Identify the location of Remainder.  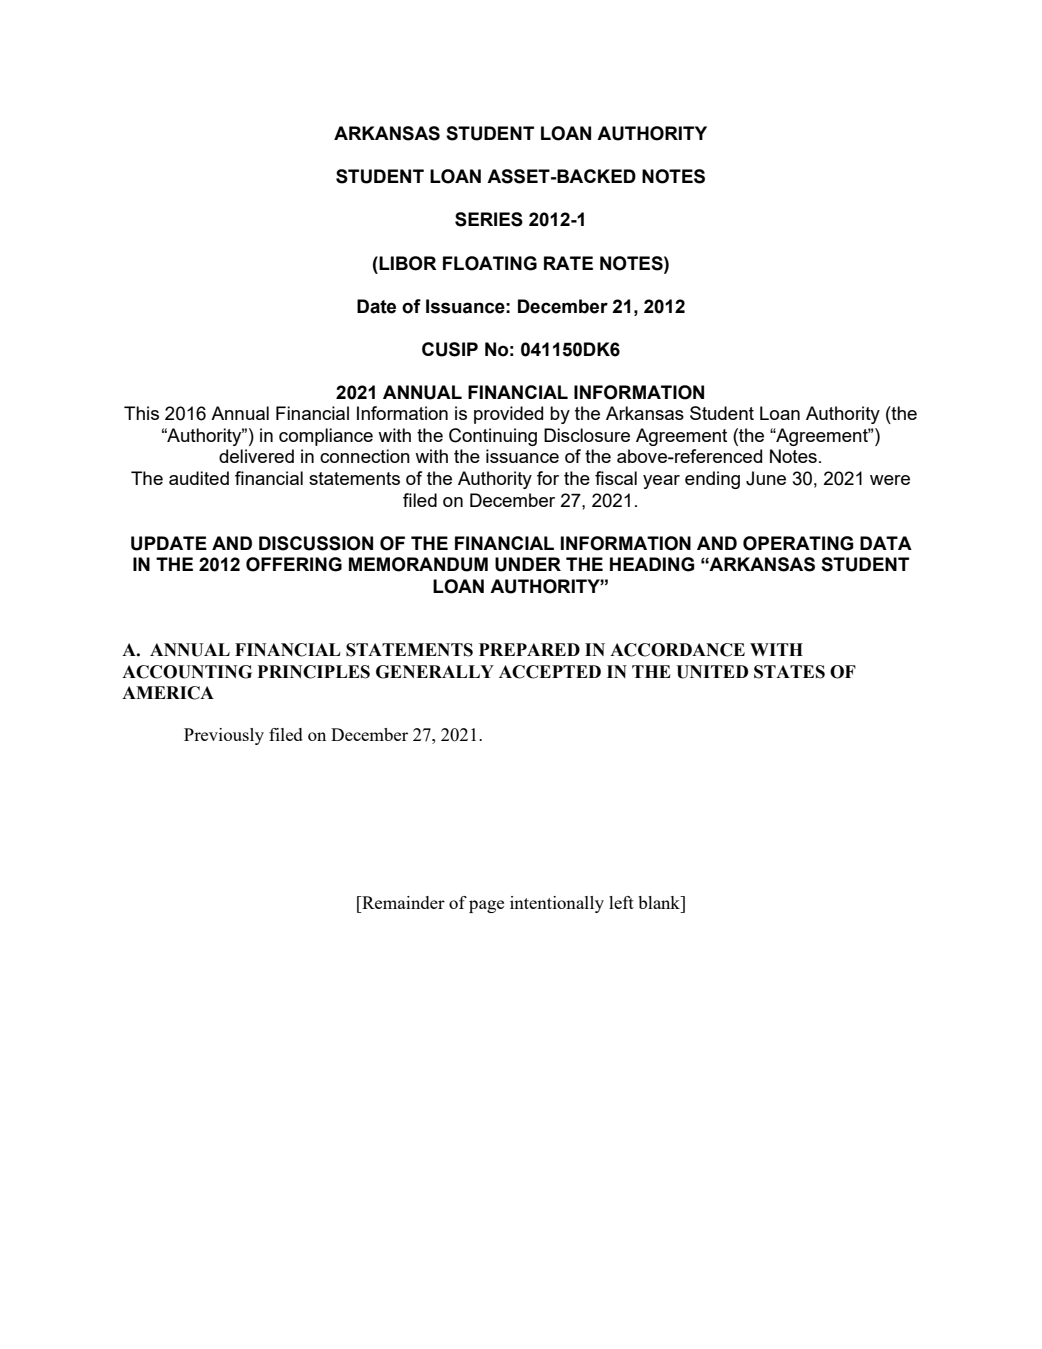
(402, 902).
